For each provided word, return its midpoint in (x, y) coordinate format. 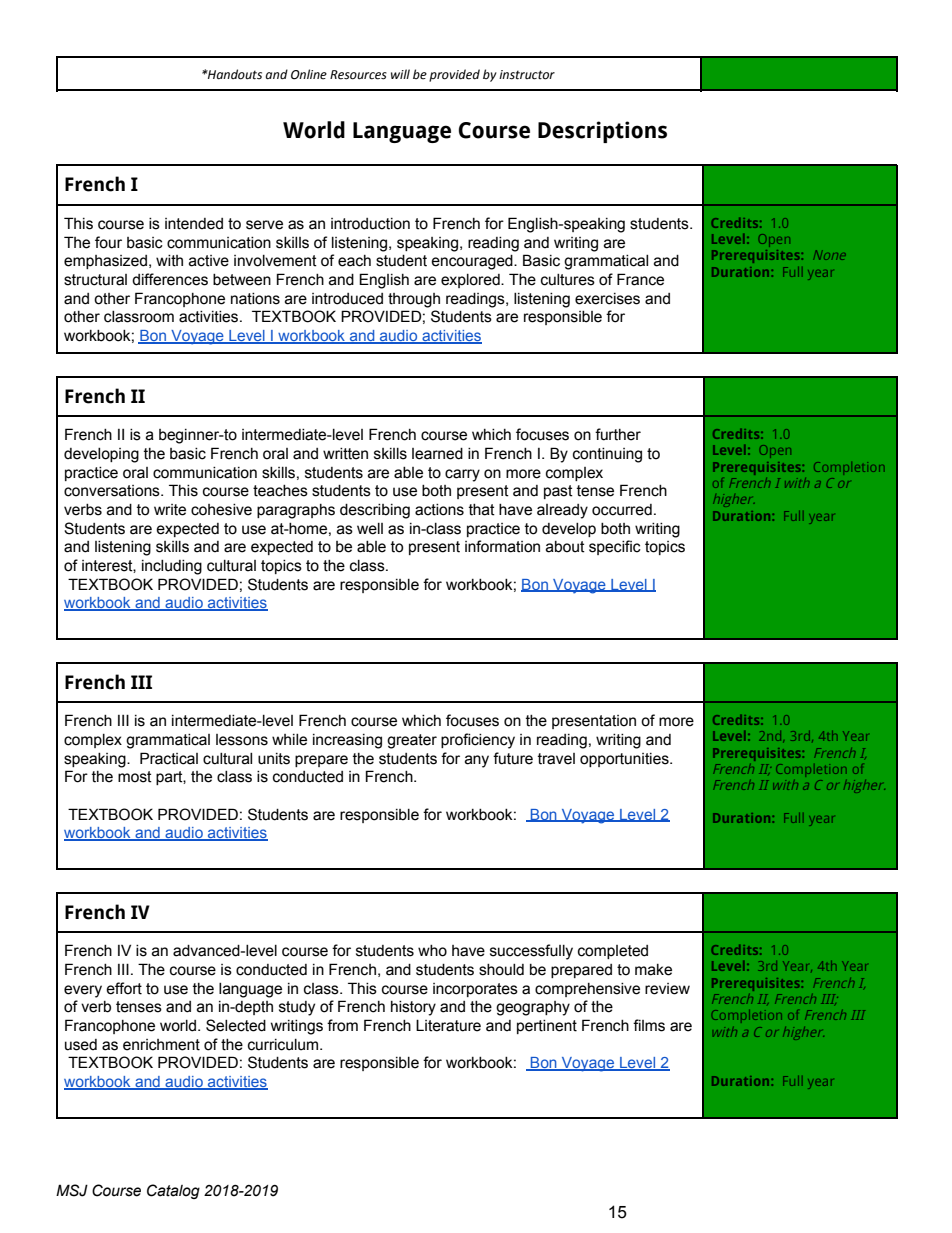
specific (615, 547)
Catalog (173, 1191)
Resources (358, 75)
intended (194, 224)
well (370, 529)
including (172, 567)
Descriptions (602, 132)
